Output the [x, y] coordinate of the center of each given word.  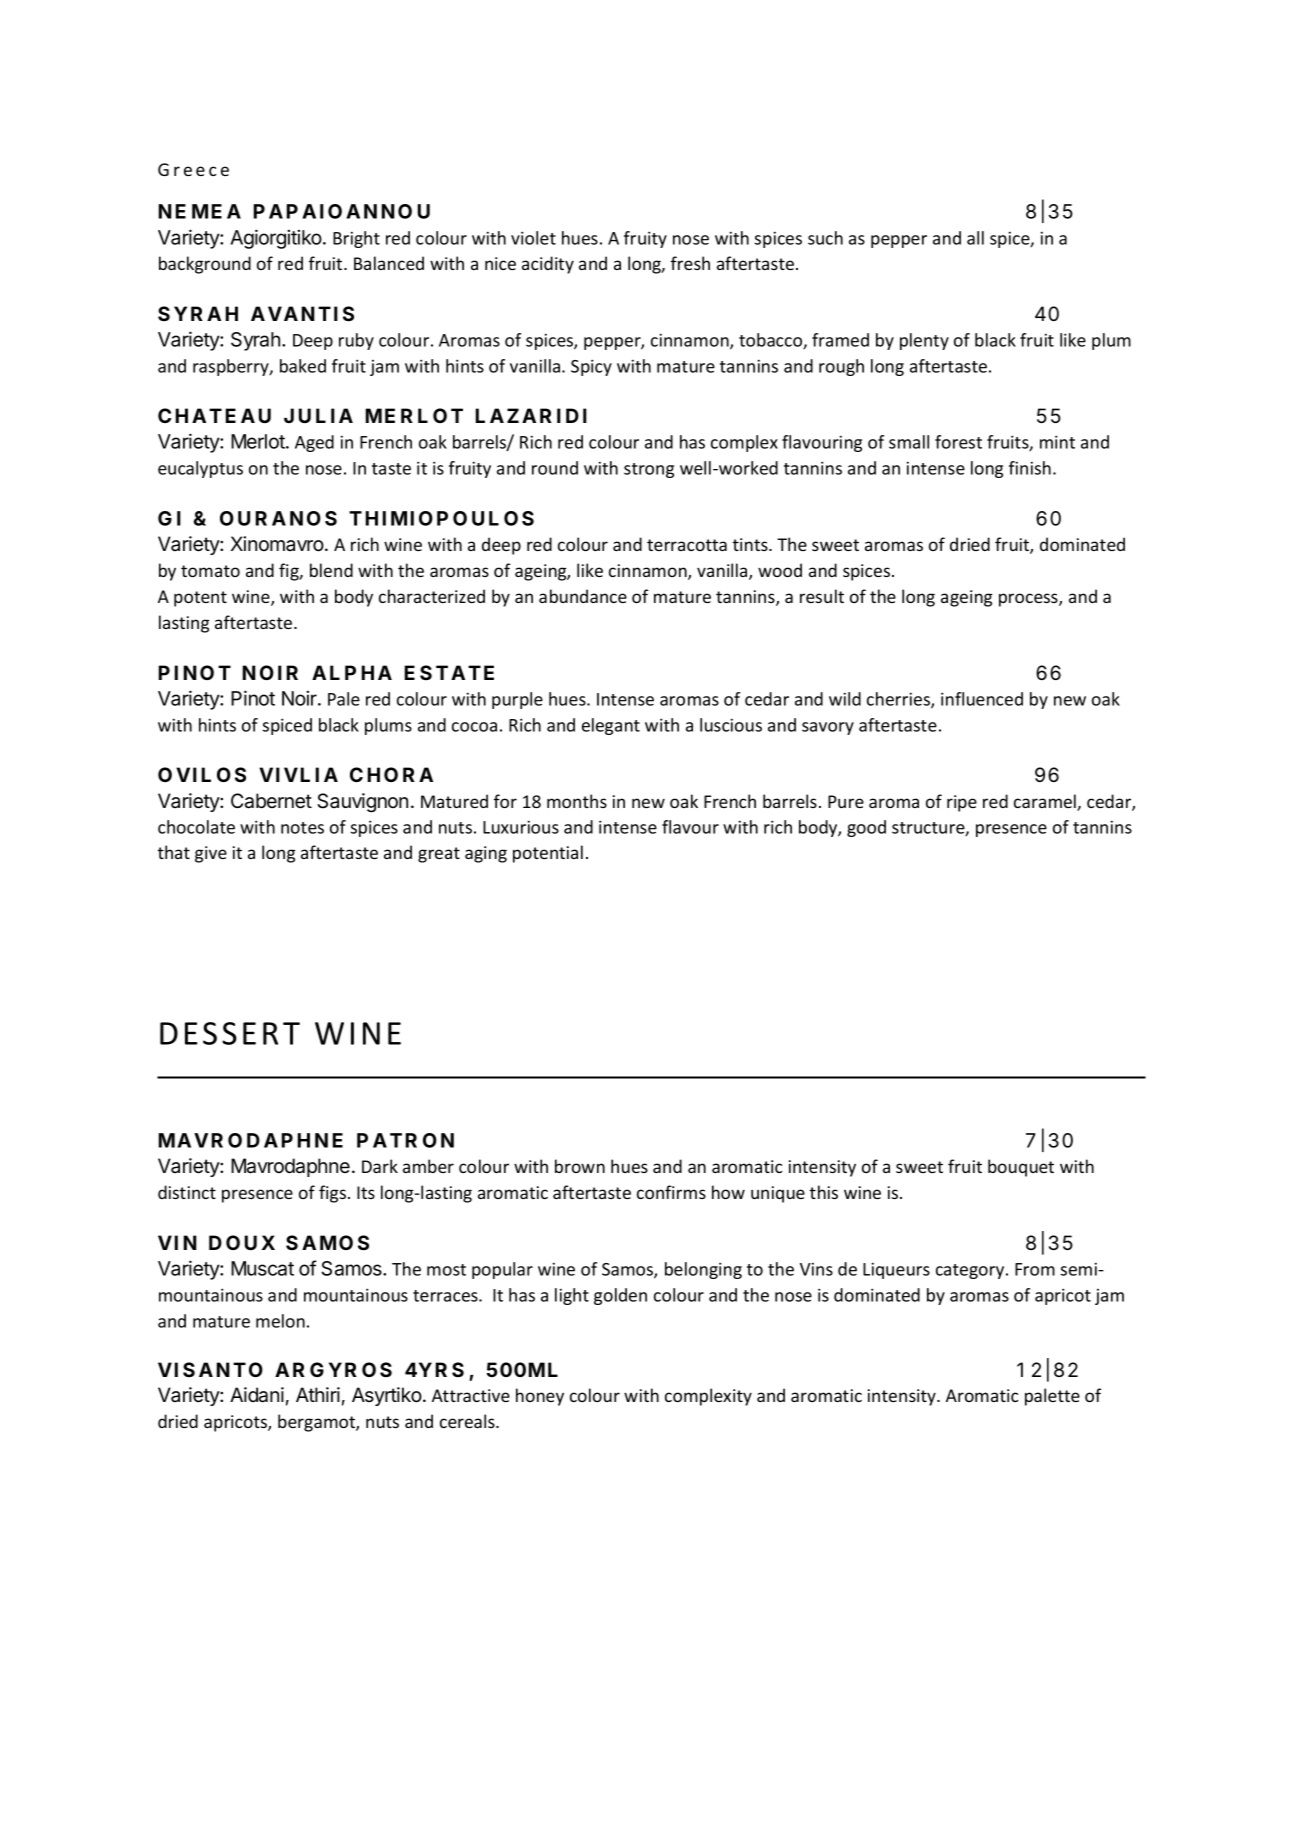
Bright [356, 239]
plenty [924, 341]
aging [486, 854]
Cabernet [271, 801]
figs [332, 1194]
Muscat [262, 1268]
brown [580, 1166]
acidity [548, 265]
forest [958, 442]
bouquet [1021, 1168]
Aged [314, 443]
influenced [982, 699]
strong [649, 470]
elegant [611, 726]
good [866, 828]
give [211, 854]
